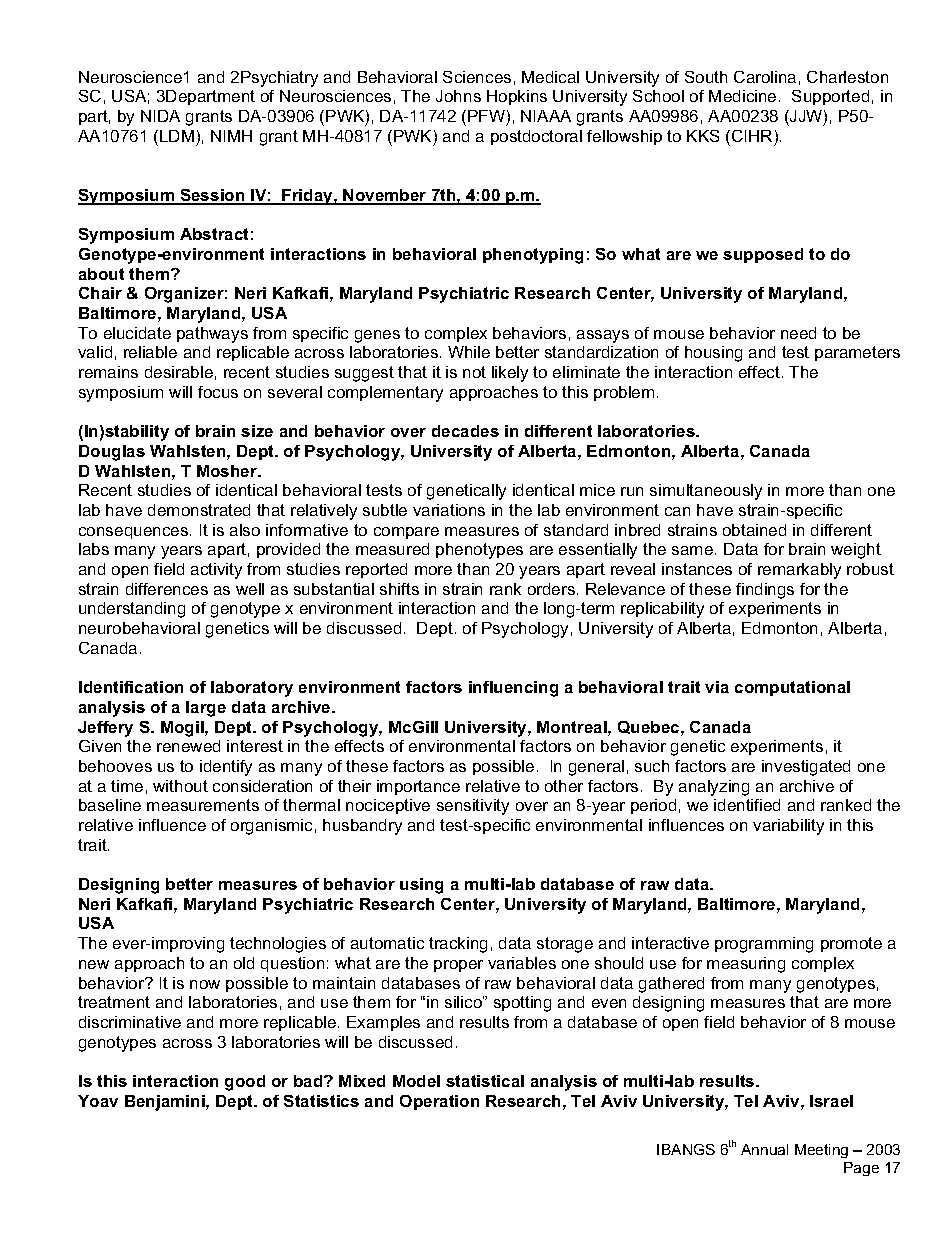  I want to click on Medicine, so click(742, 96).
